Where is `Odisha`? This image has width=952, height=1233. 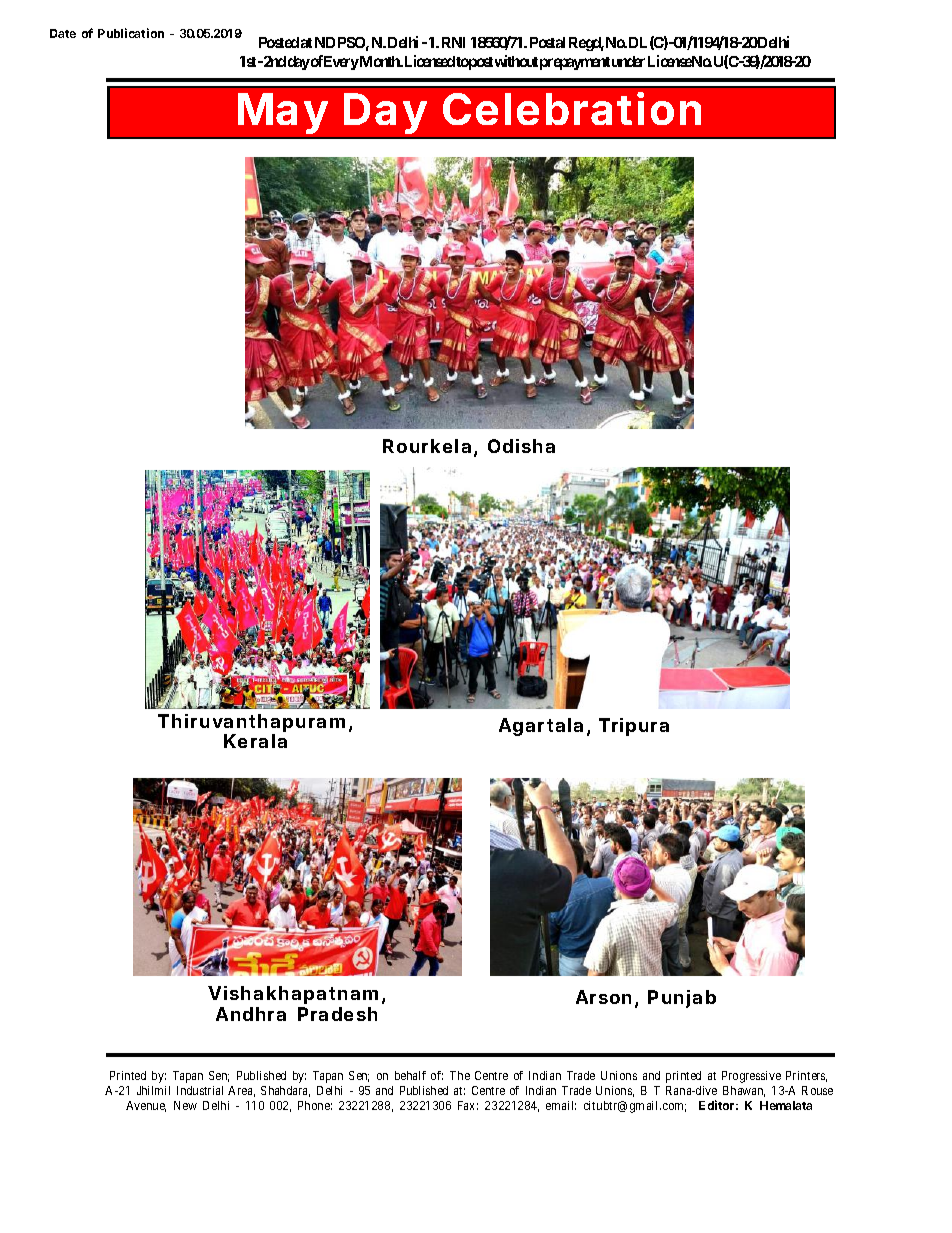
Odisha is located at coordinates (521, 446).
